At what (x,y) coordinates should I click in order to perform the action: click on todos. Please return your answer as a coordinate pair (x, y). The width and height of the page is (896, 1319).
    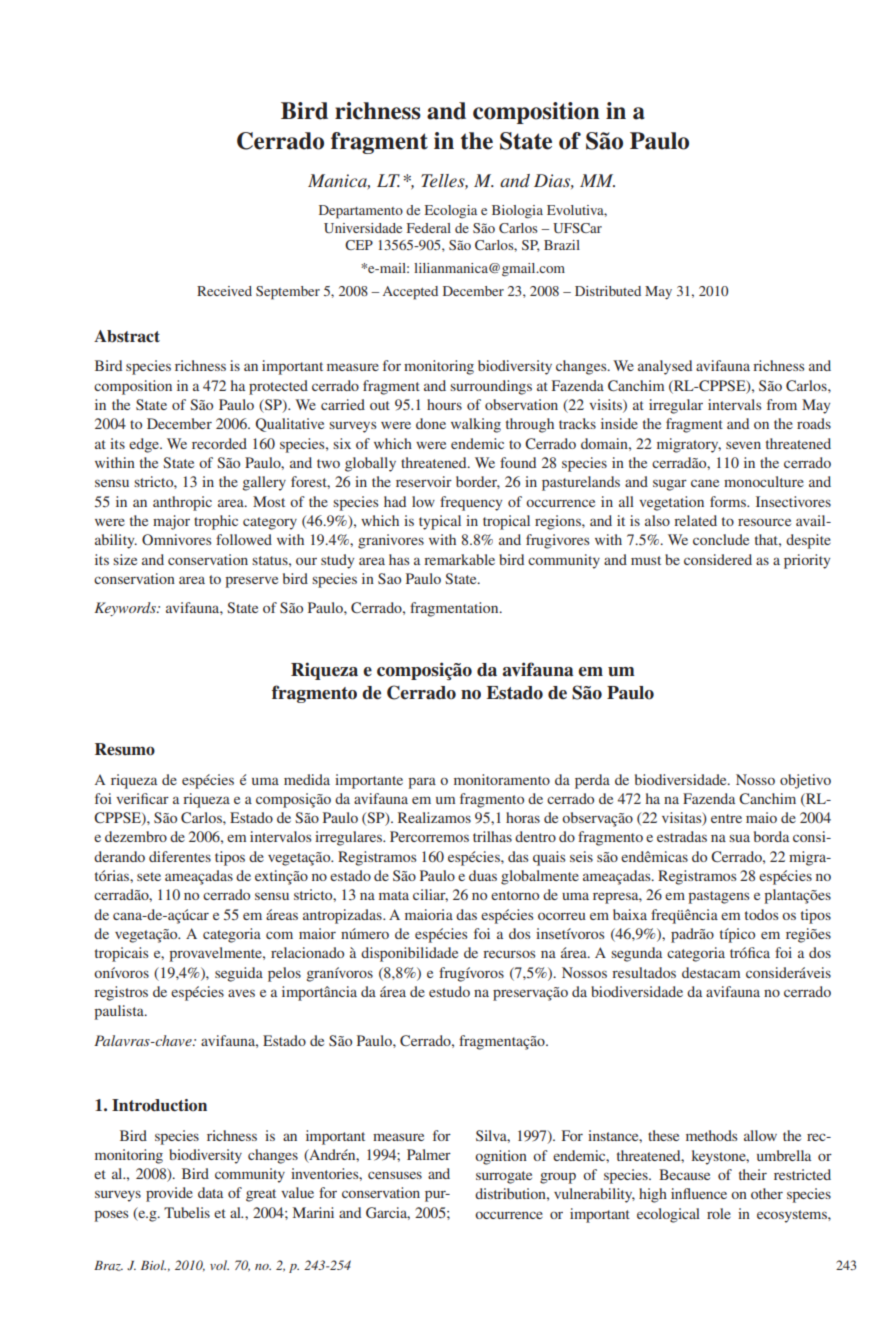
    Looking at the image, I should click on (761, 914).
